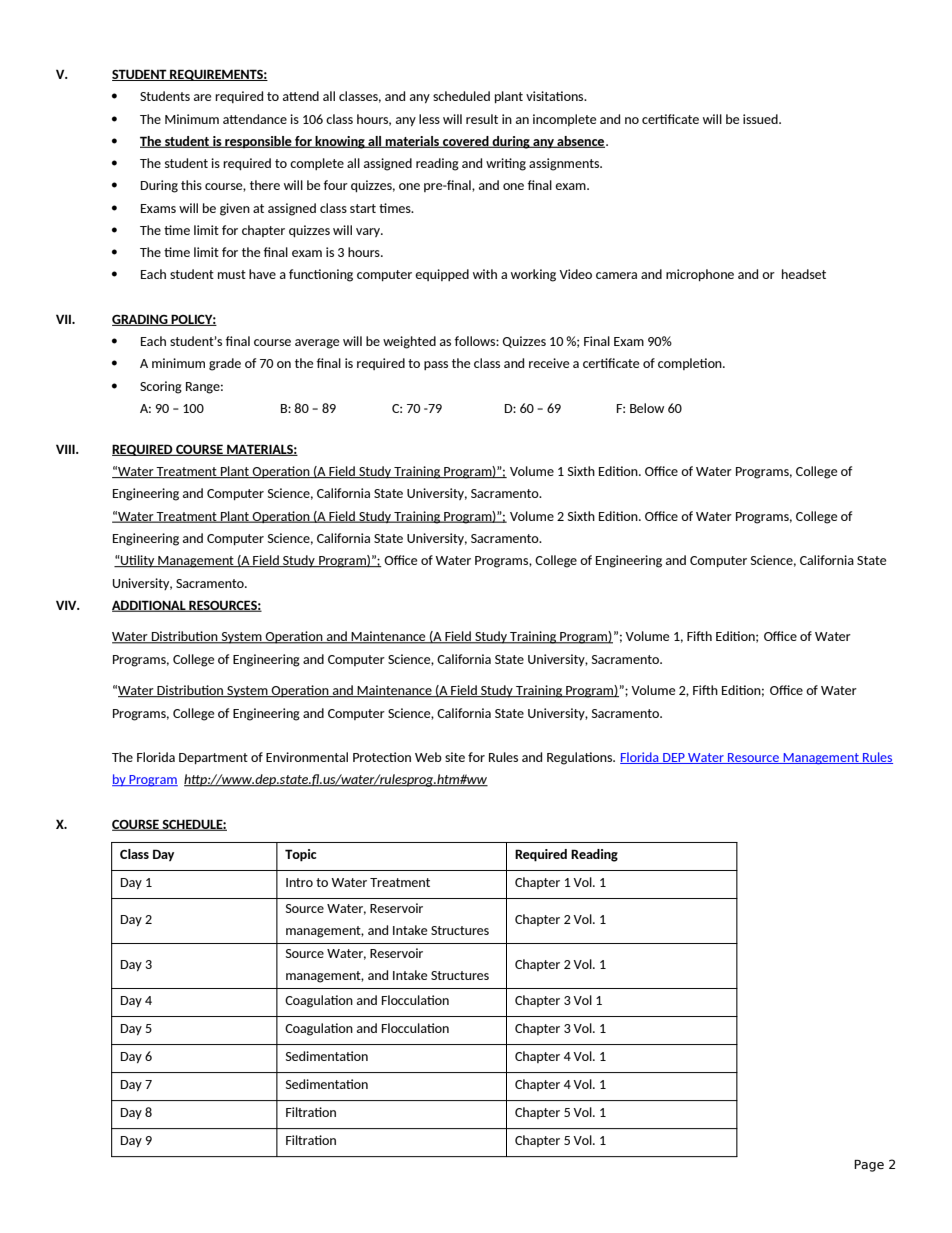 The image size is (952, 1233). What do you see at coordinates (161, 387) in the screenshot?
I see `Scoring` at bounding box center [161, 387].
